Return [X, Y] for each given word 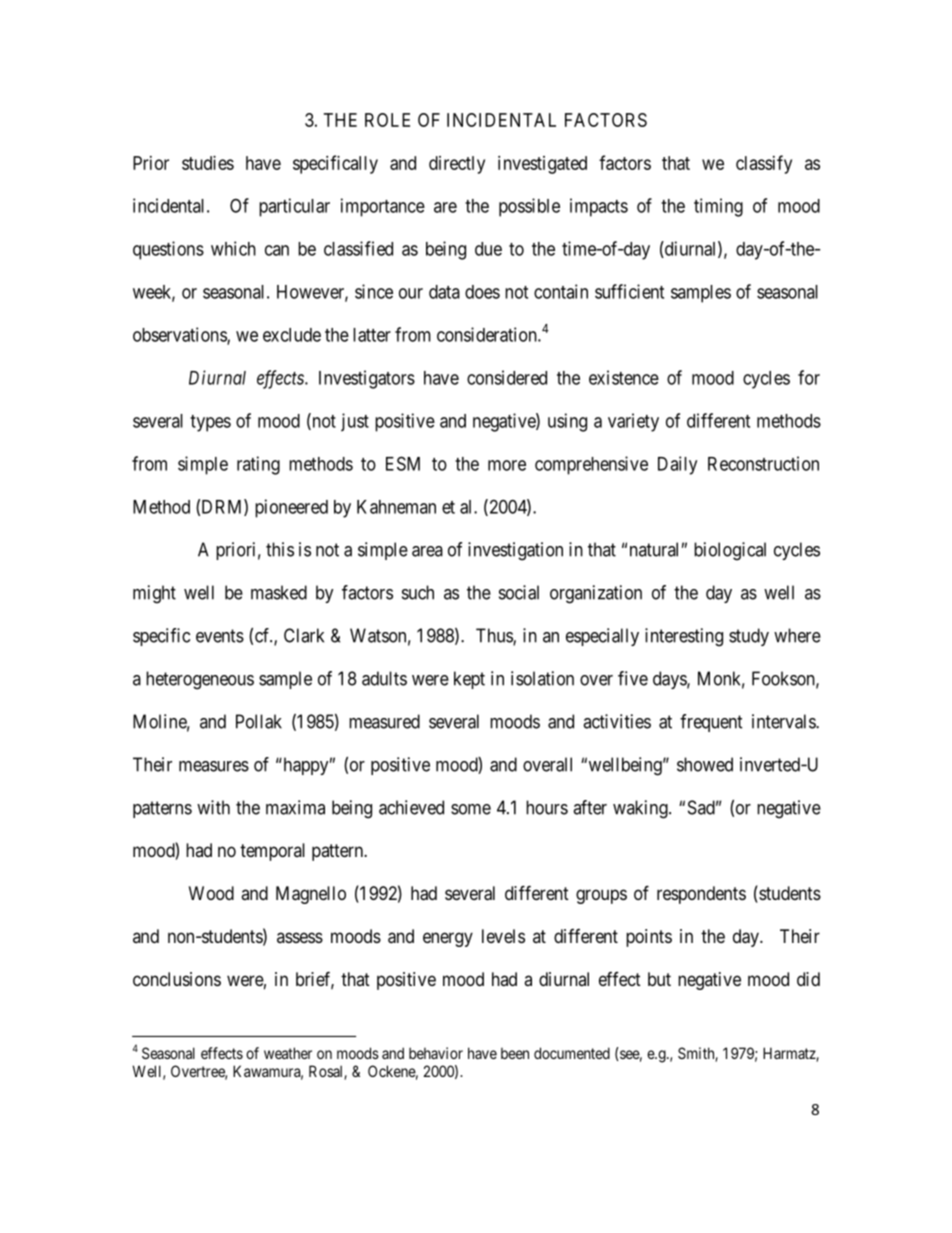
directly [457, 165]
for [809, 377]
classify [764, 164]
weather [288, 1053]
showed [705, 764]
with [213, 807]
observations [180, 335]
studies [208, 163]
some [471, 809]
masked [279, 592]
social [519, 592]
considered [507, 377]
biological [730, 551]
